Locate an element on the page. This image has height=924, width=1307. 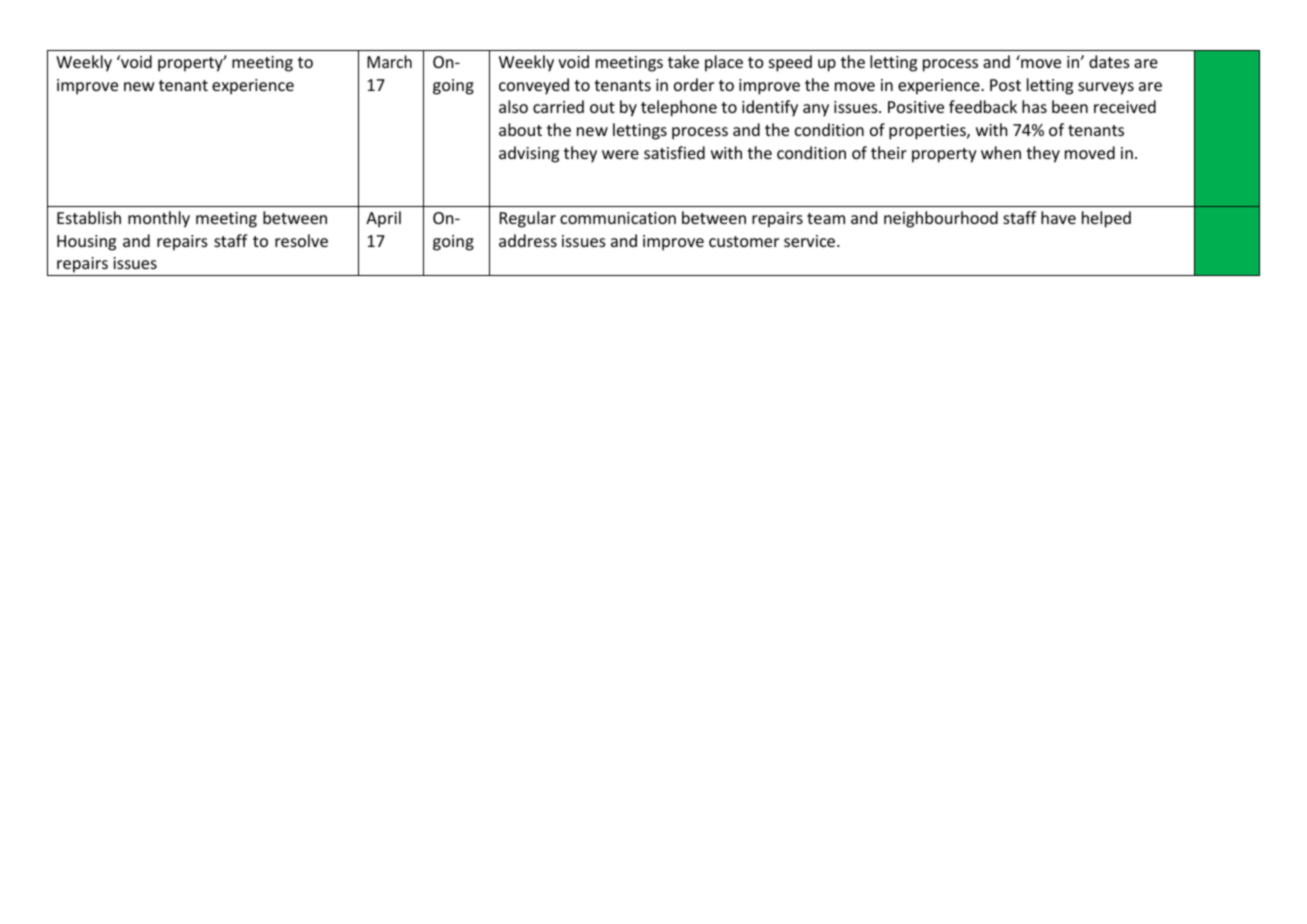
take is located at coordinates (683, 61).
